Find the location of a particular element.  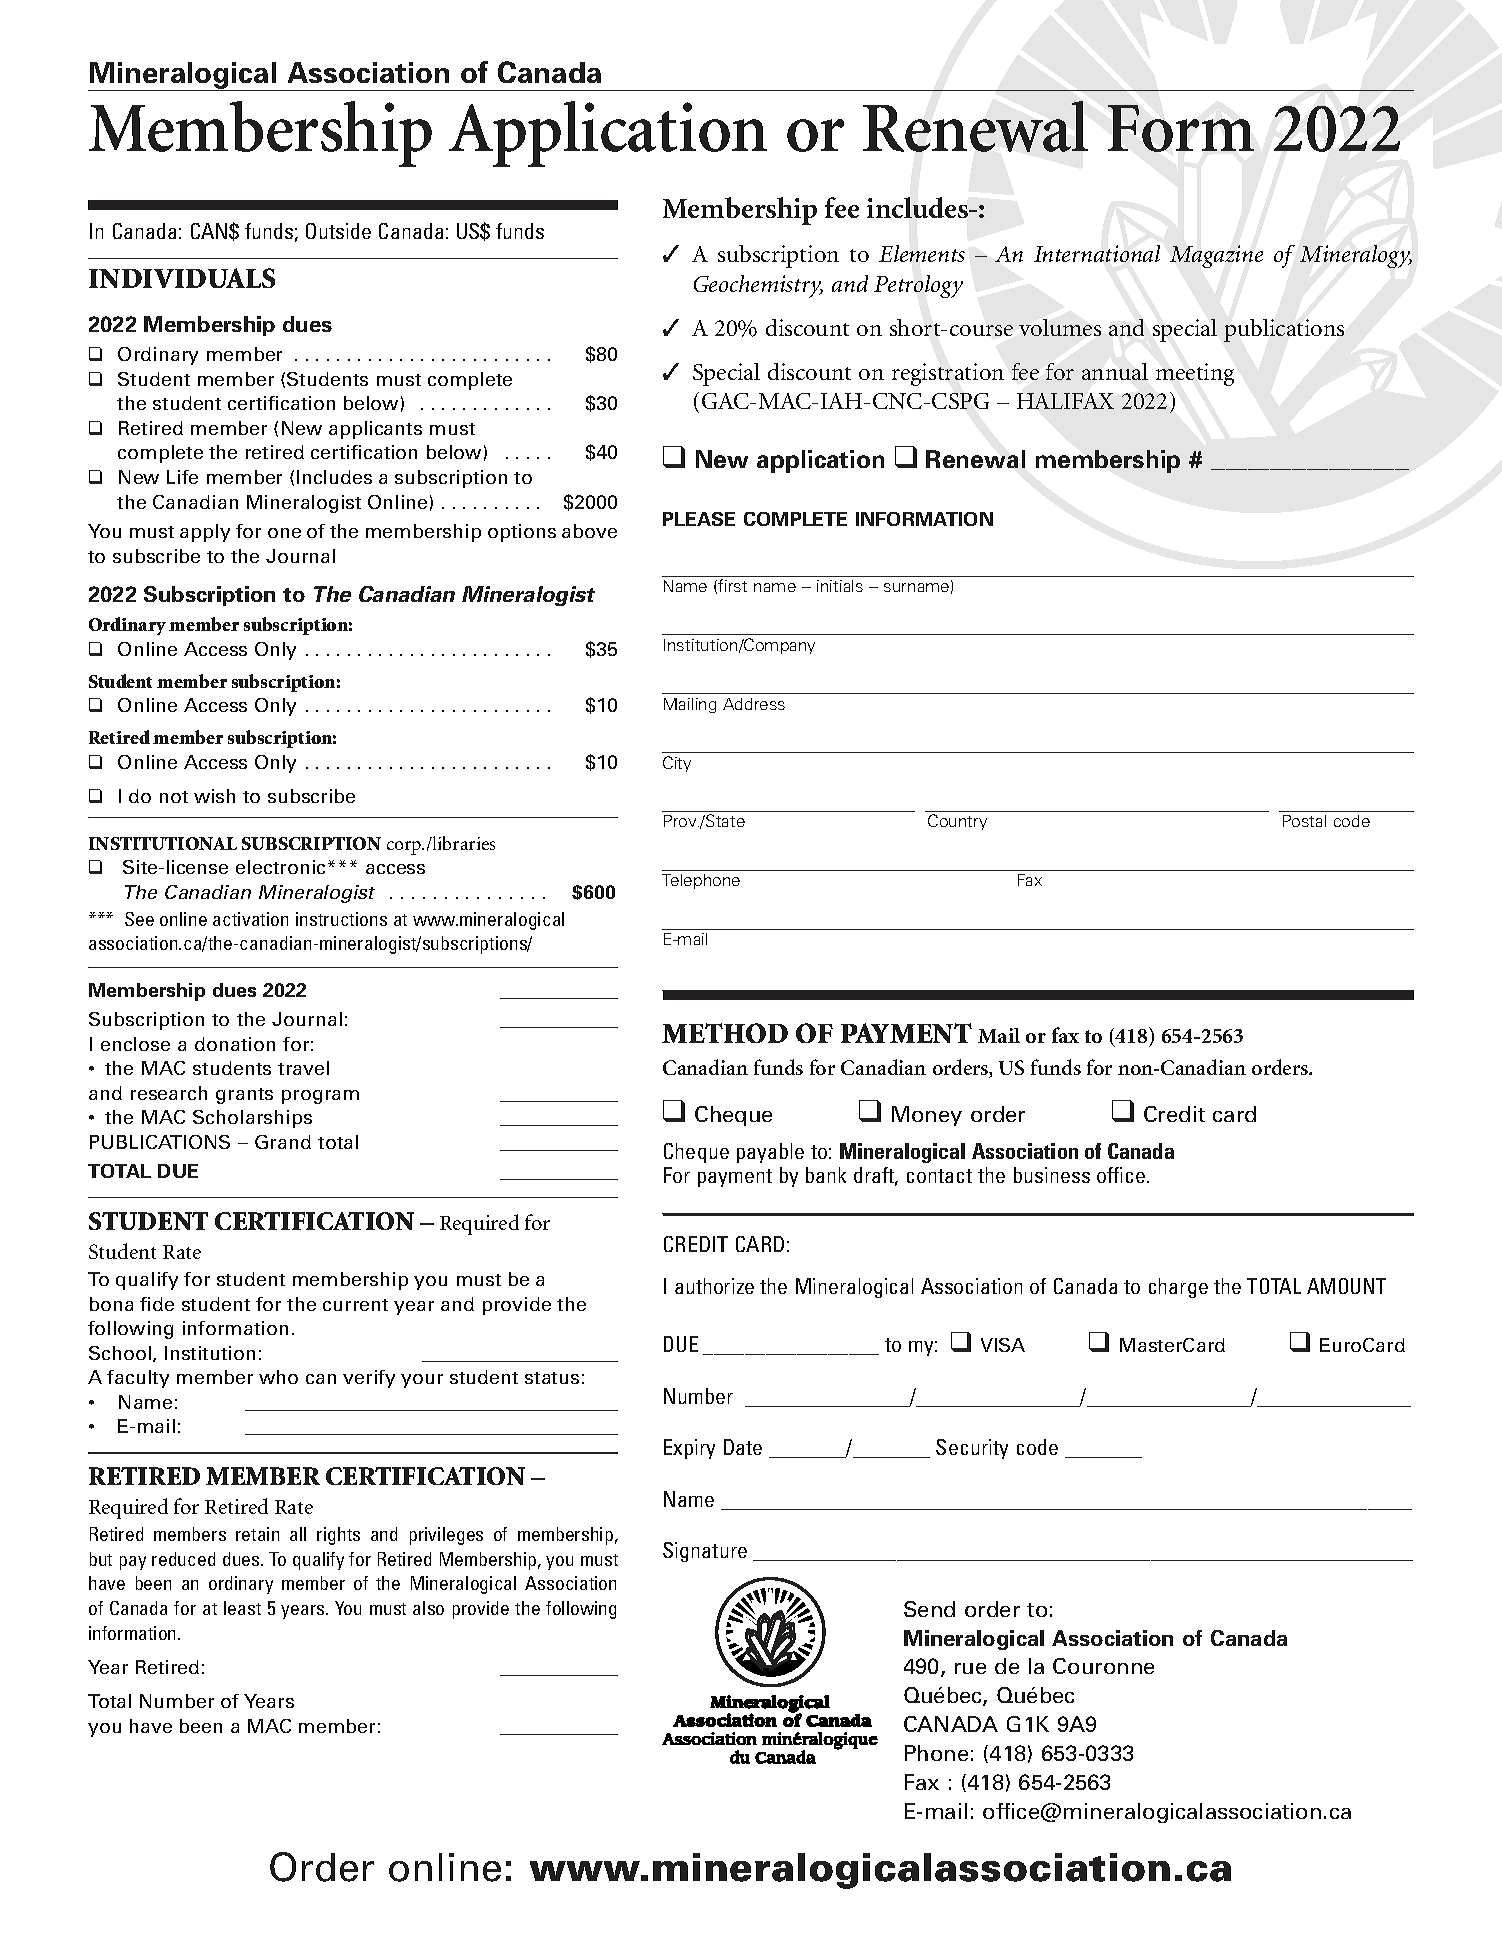

business is located at coordinates (1052, 1175).
